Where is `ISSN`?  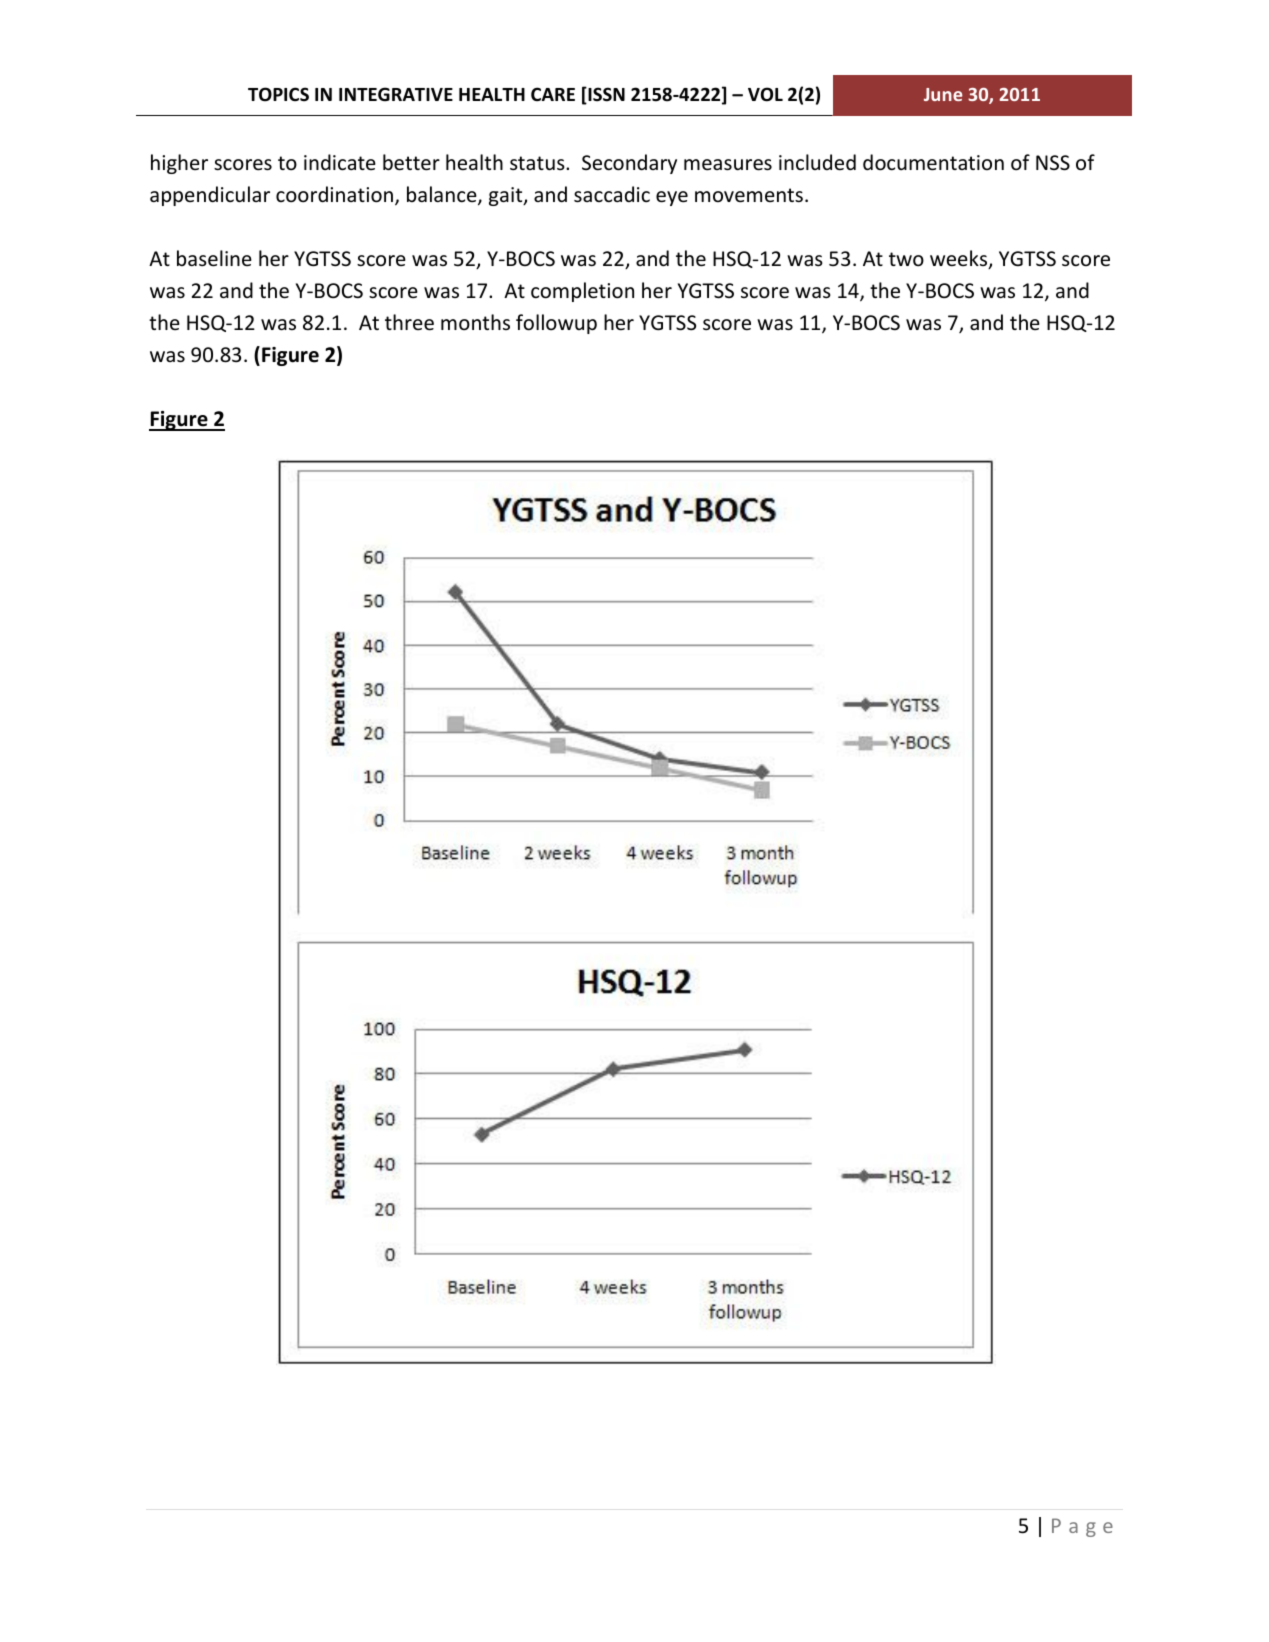 ISSN is located at coordinates (605, 95).
